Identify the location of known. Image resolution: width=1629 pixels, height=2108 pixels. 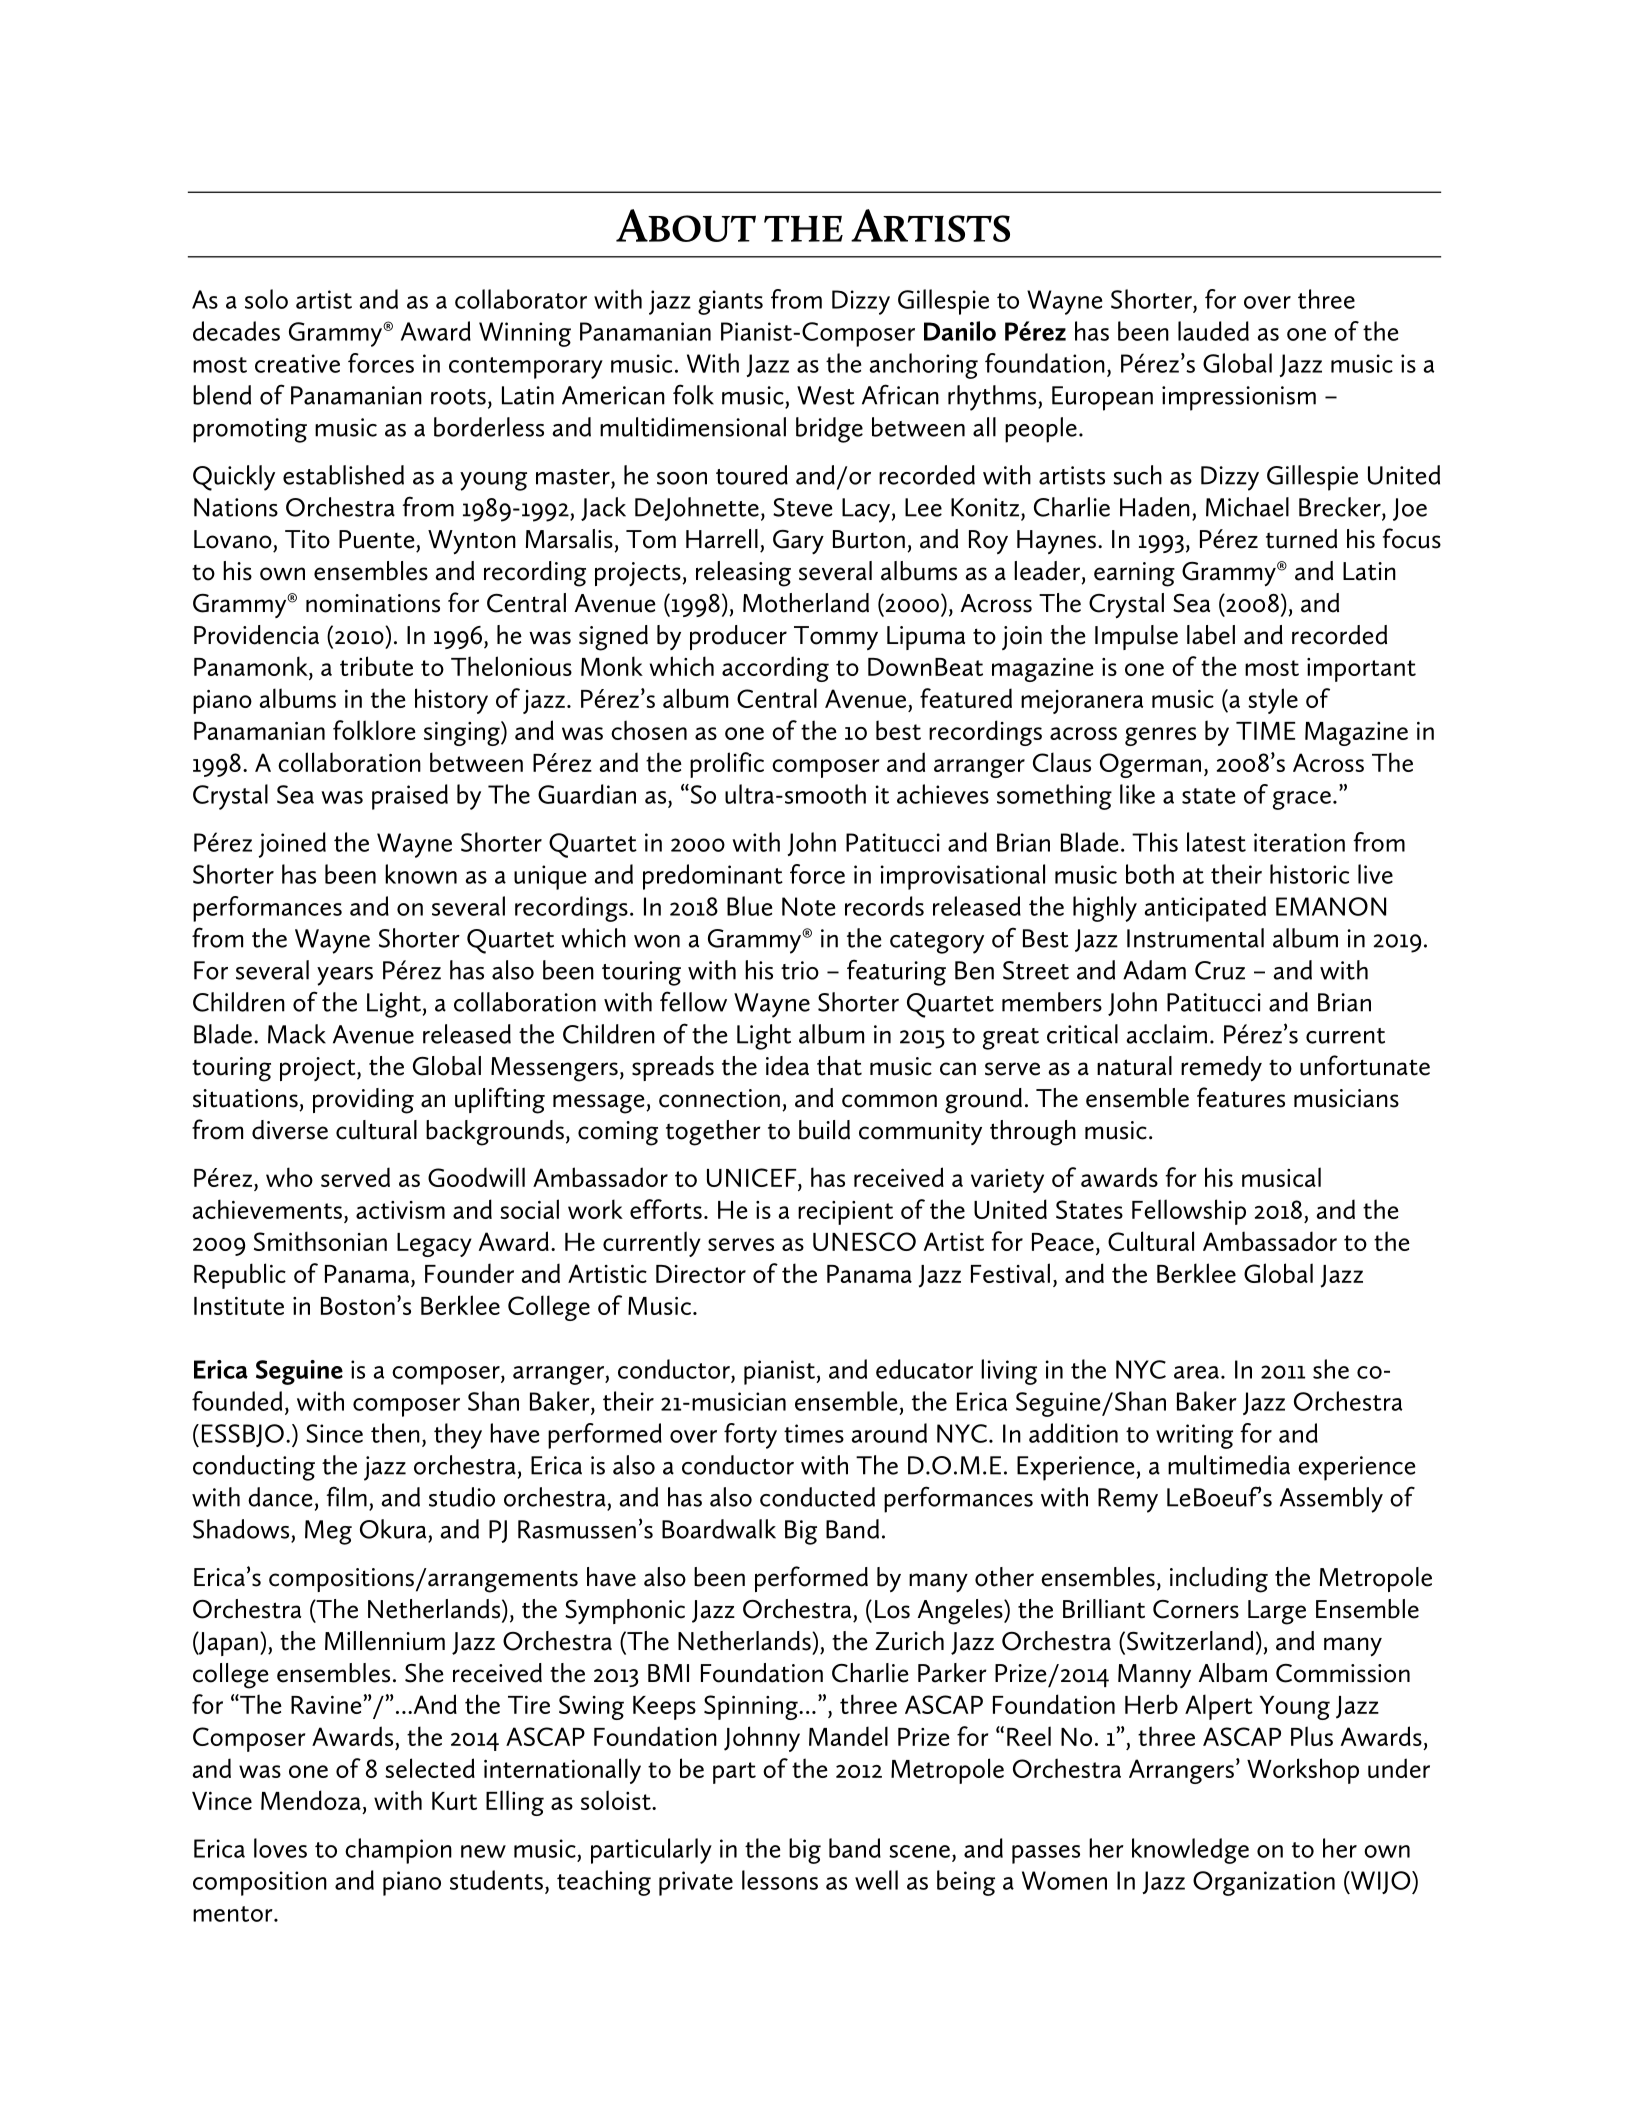
(421, 874).
